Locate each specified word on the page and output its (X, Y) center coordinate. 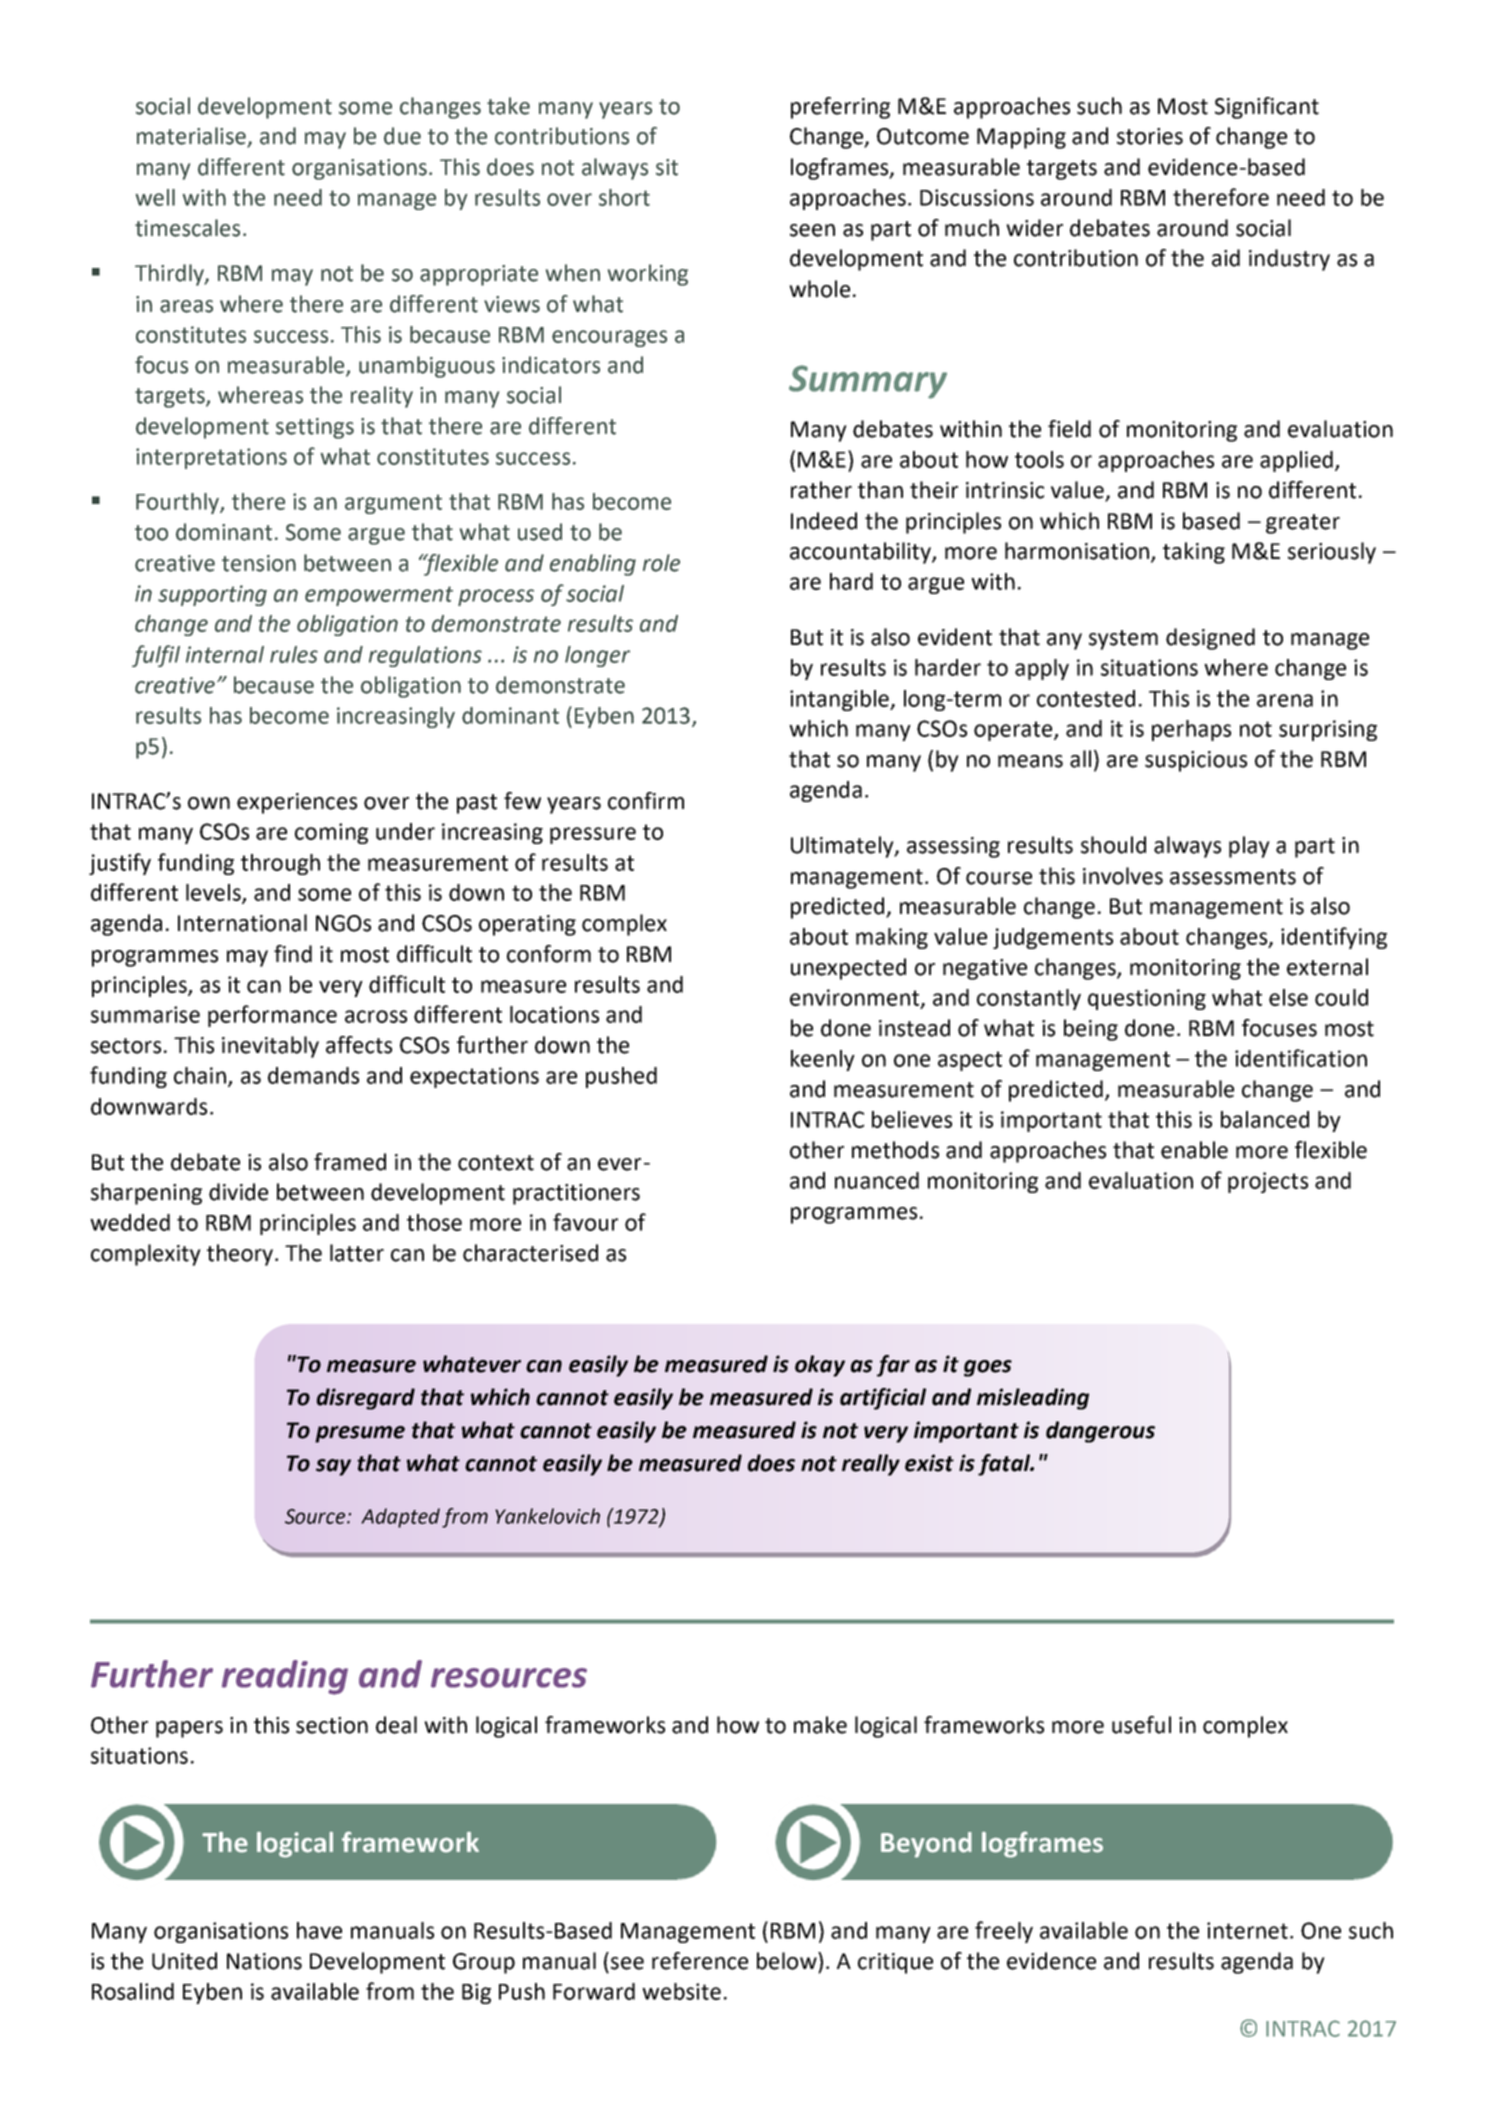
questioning (1147, 999)
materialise (193, 137)
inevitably (270, 1047)
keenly (823, 1060)
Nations (264, 1961)
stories (1150, 136)
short (624, 197)
